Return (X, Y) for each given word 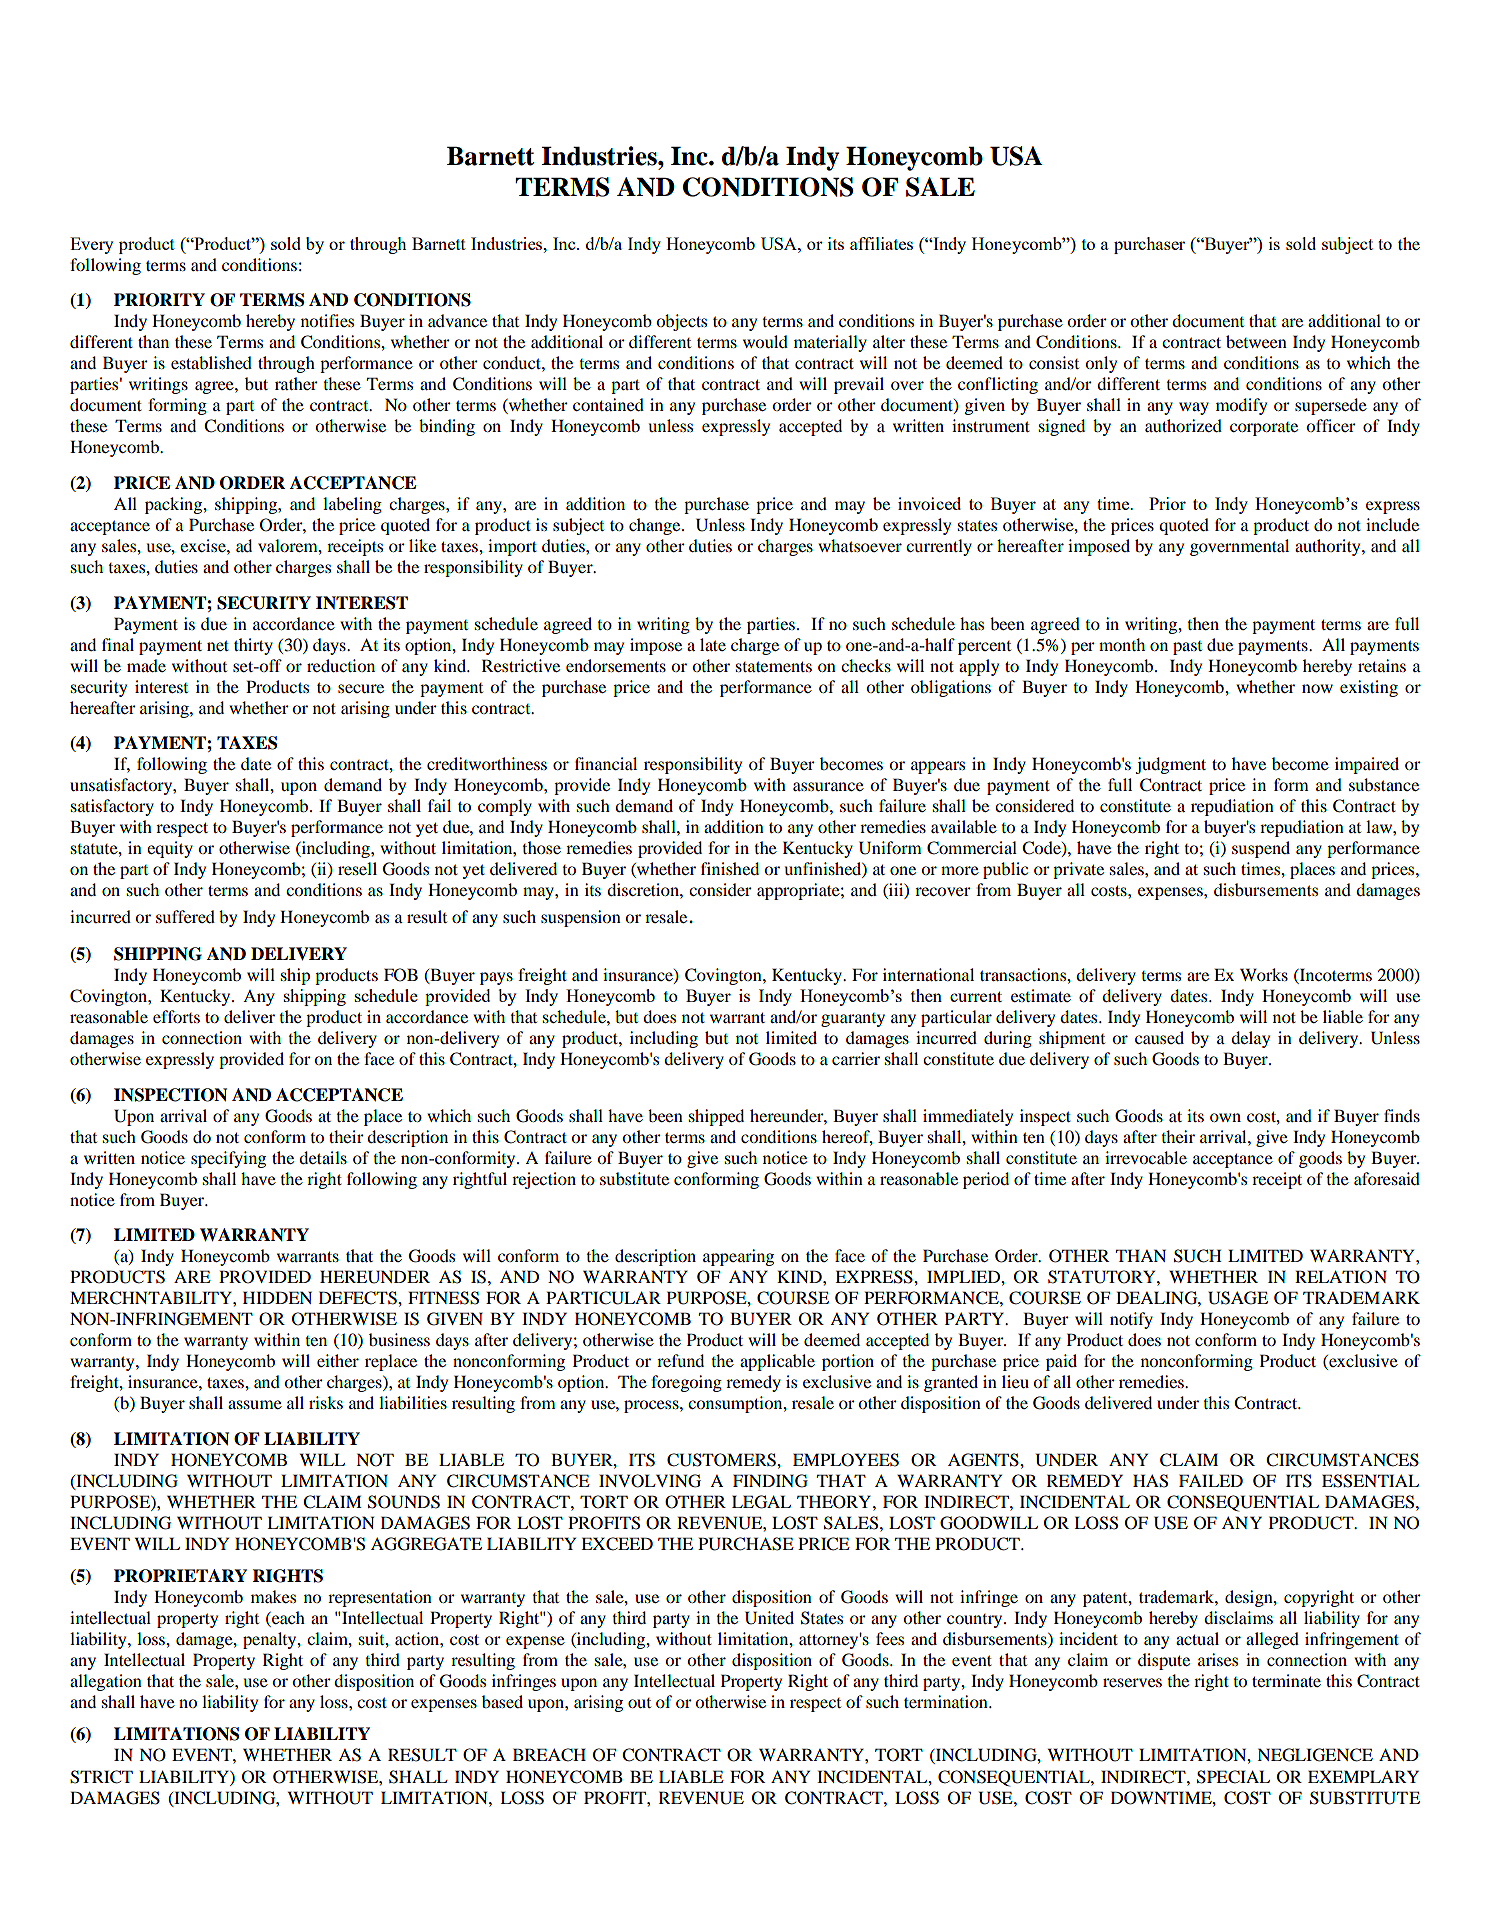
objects (681, 322)
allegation (106, 1682)
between (1256, 341)
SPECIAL (1233, 1777)
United (769, 1618)
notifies (327, 320)
